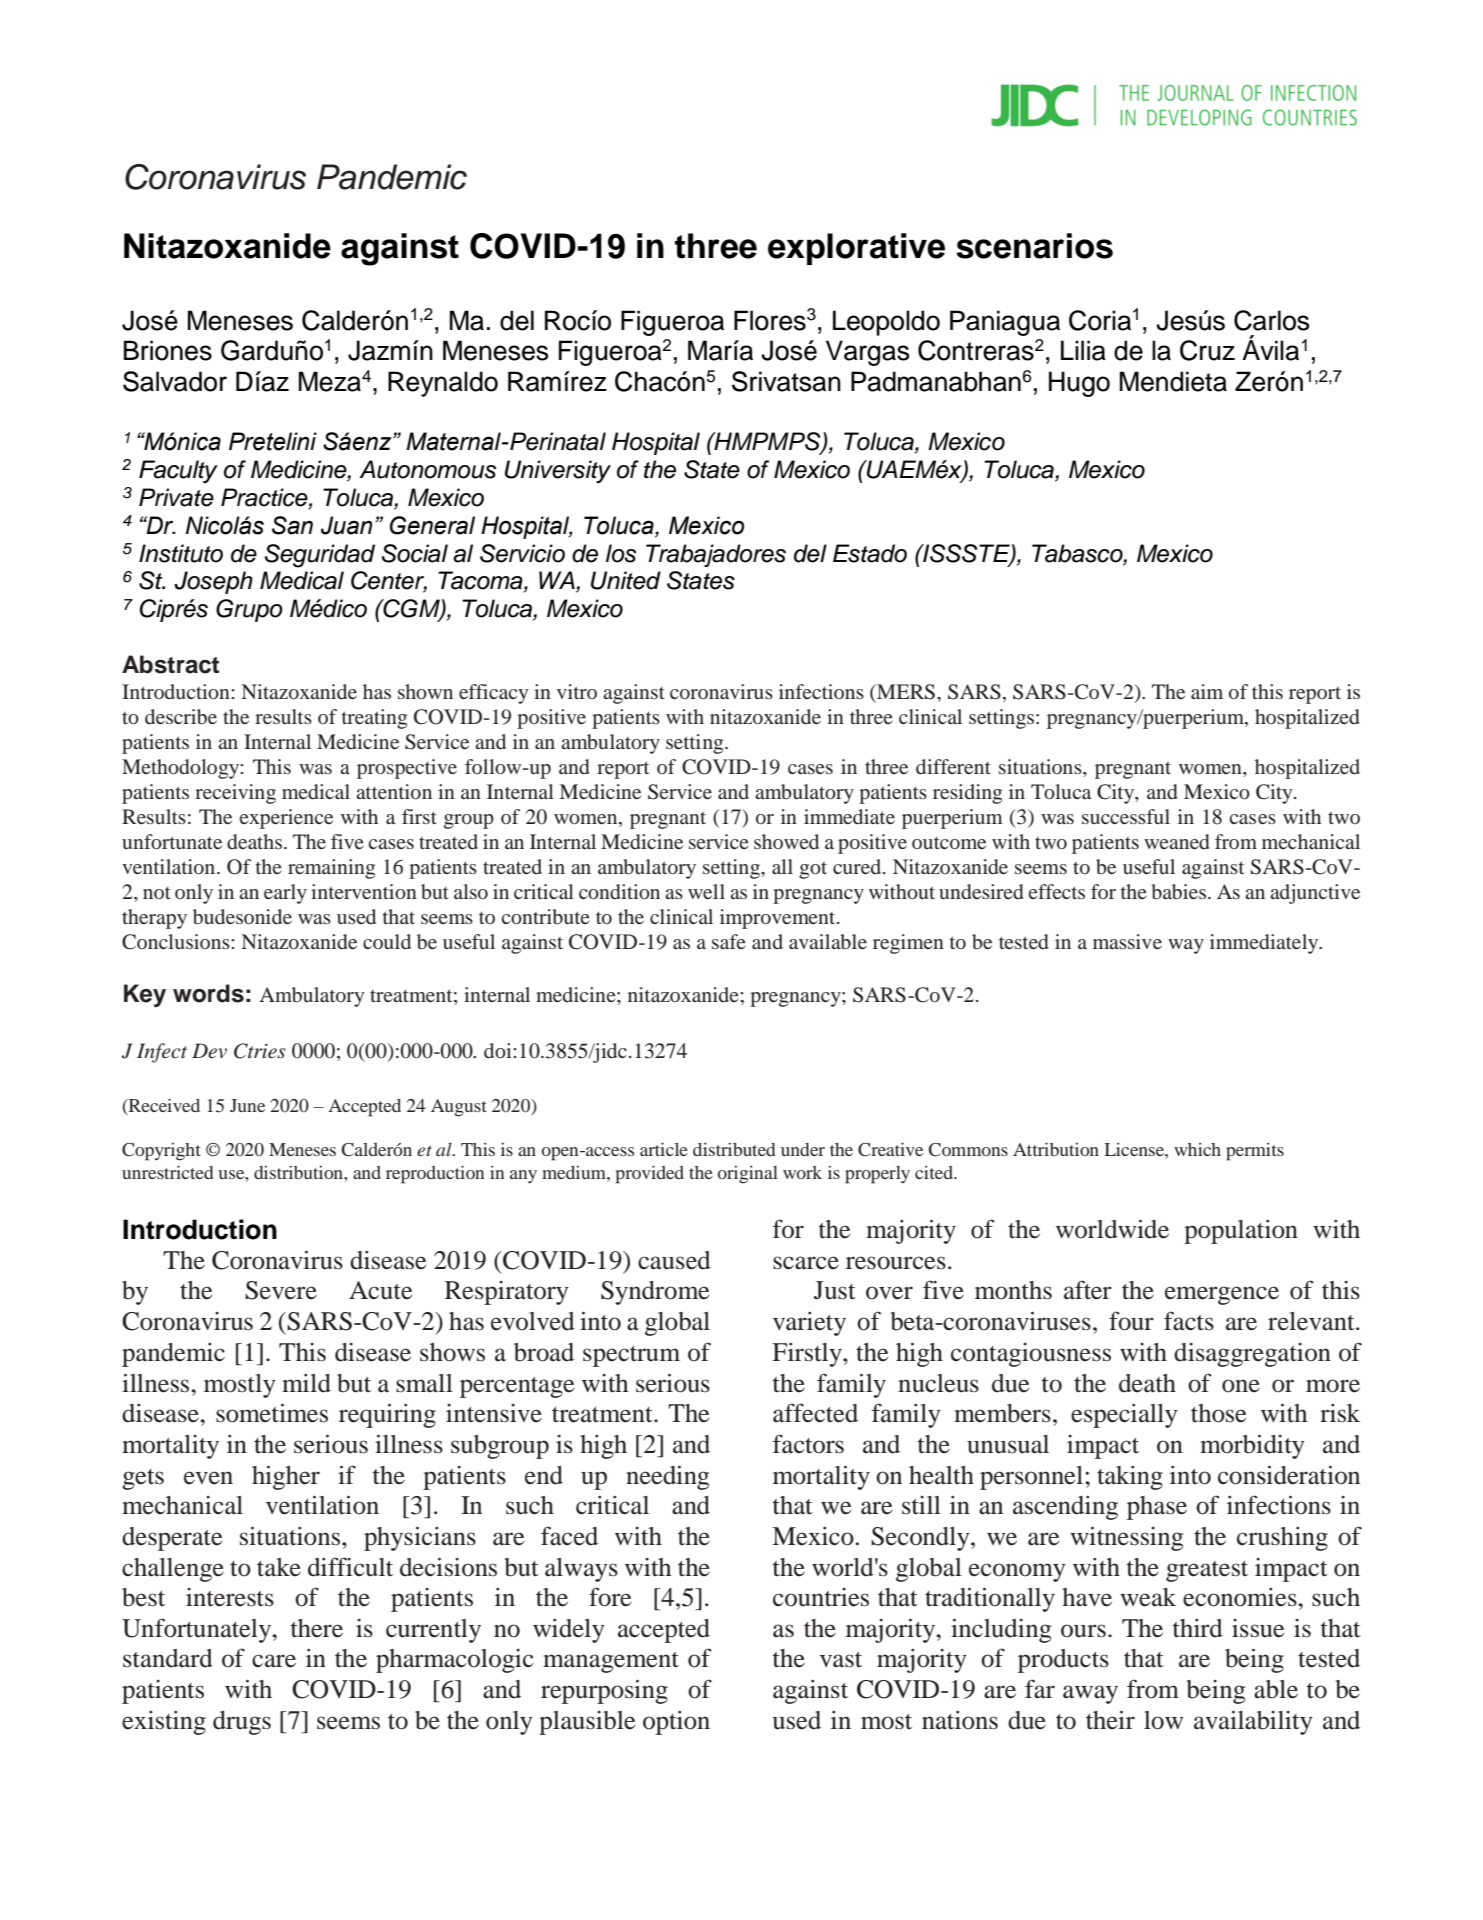  Describe the element at coordinates (235, 794) in the page. I see `receiving` at that location.
